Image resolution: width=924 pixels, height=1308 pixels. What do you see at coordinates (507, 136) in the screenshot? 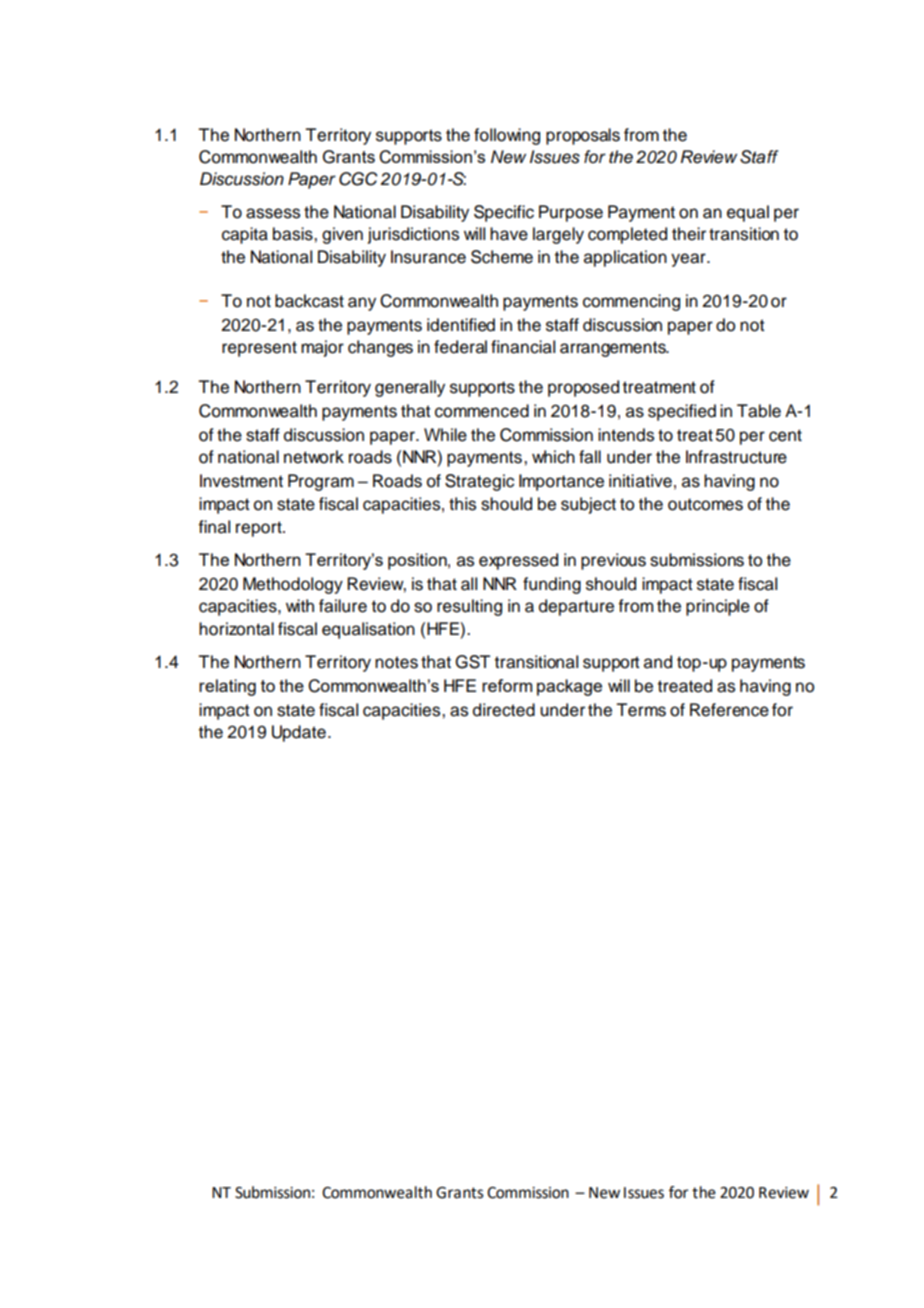
I see `following` at bounding box center [507, 136].
